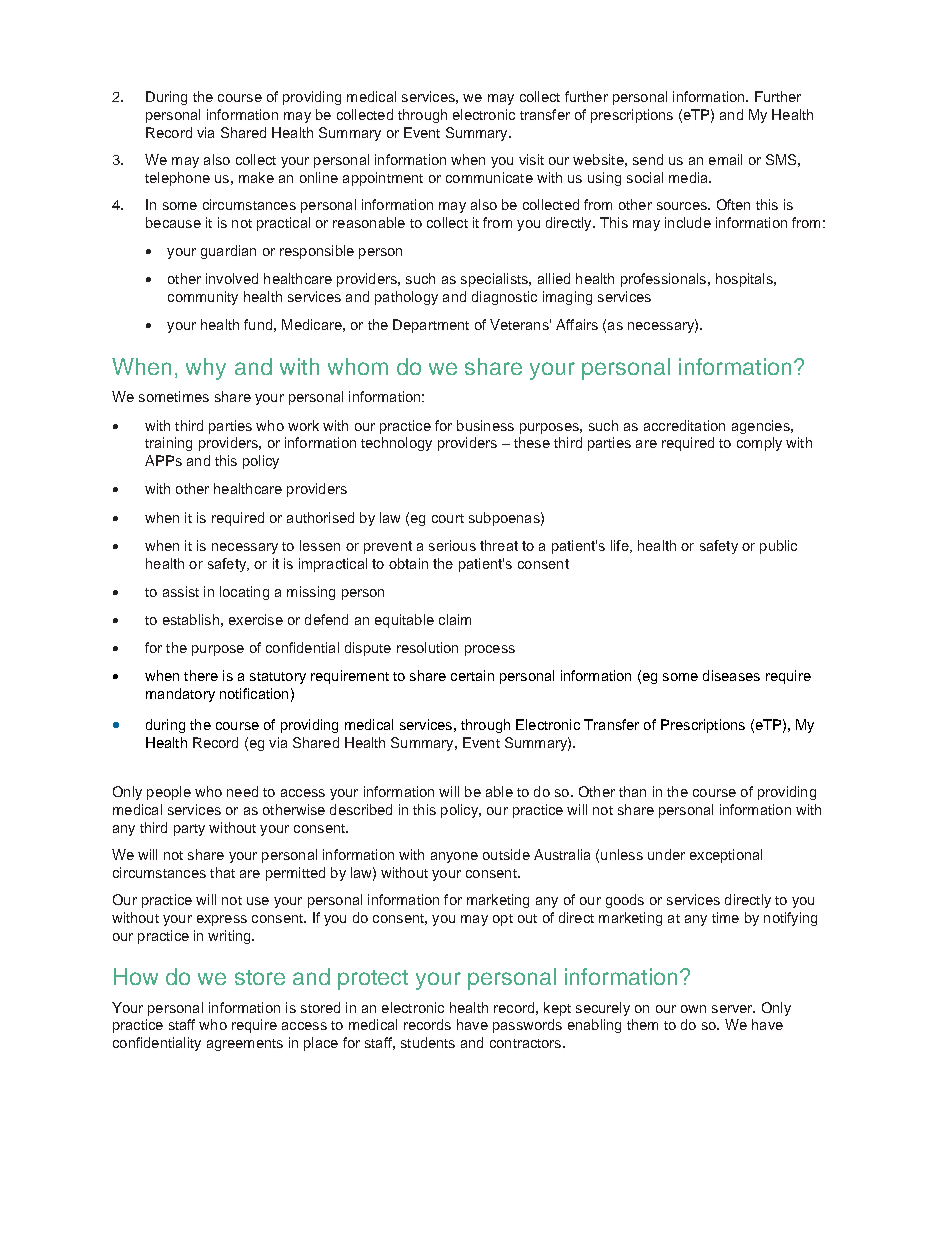 The height and width of the screenshot is (1233, 952). I want to click on public, so click(778, 547).
